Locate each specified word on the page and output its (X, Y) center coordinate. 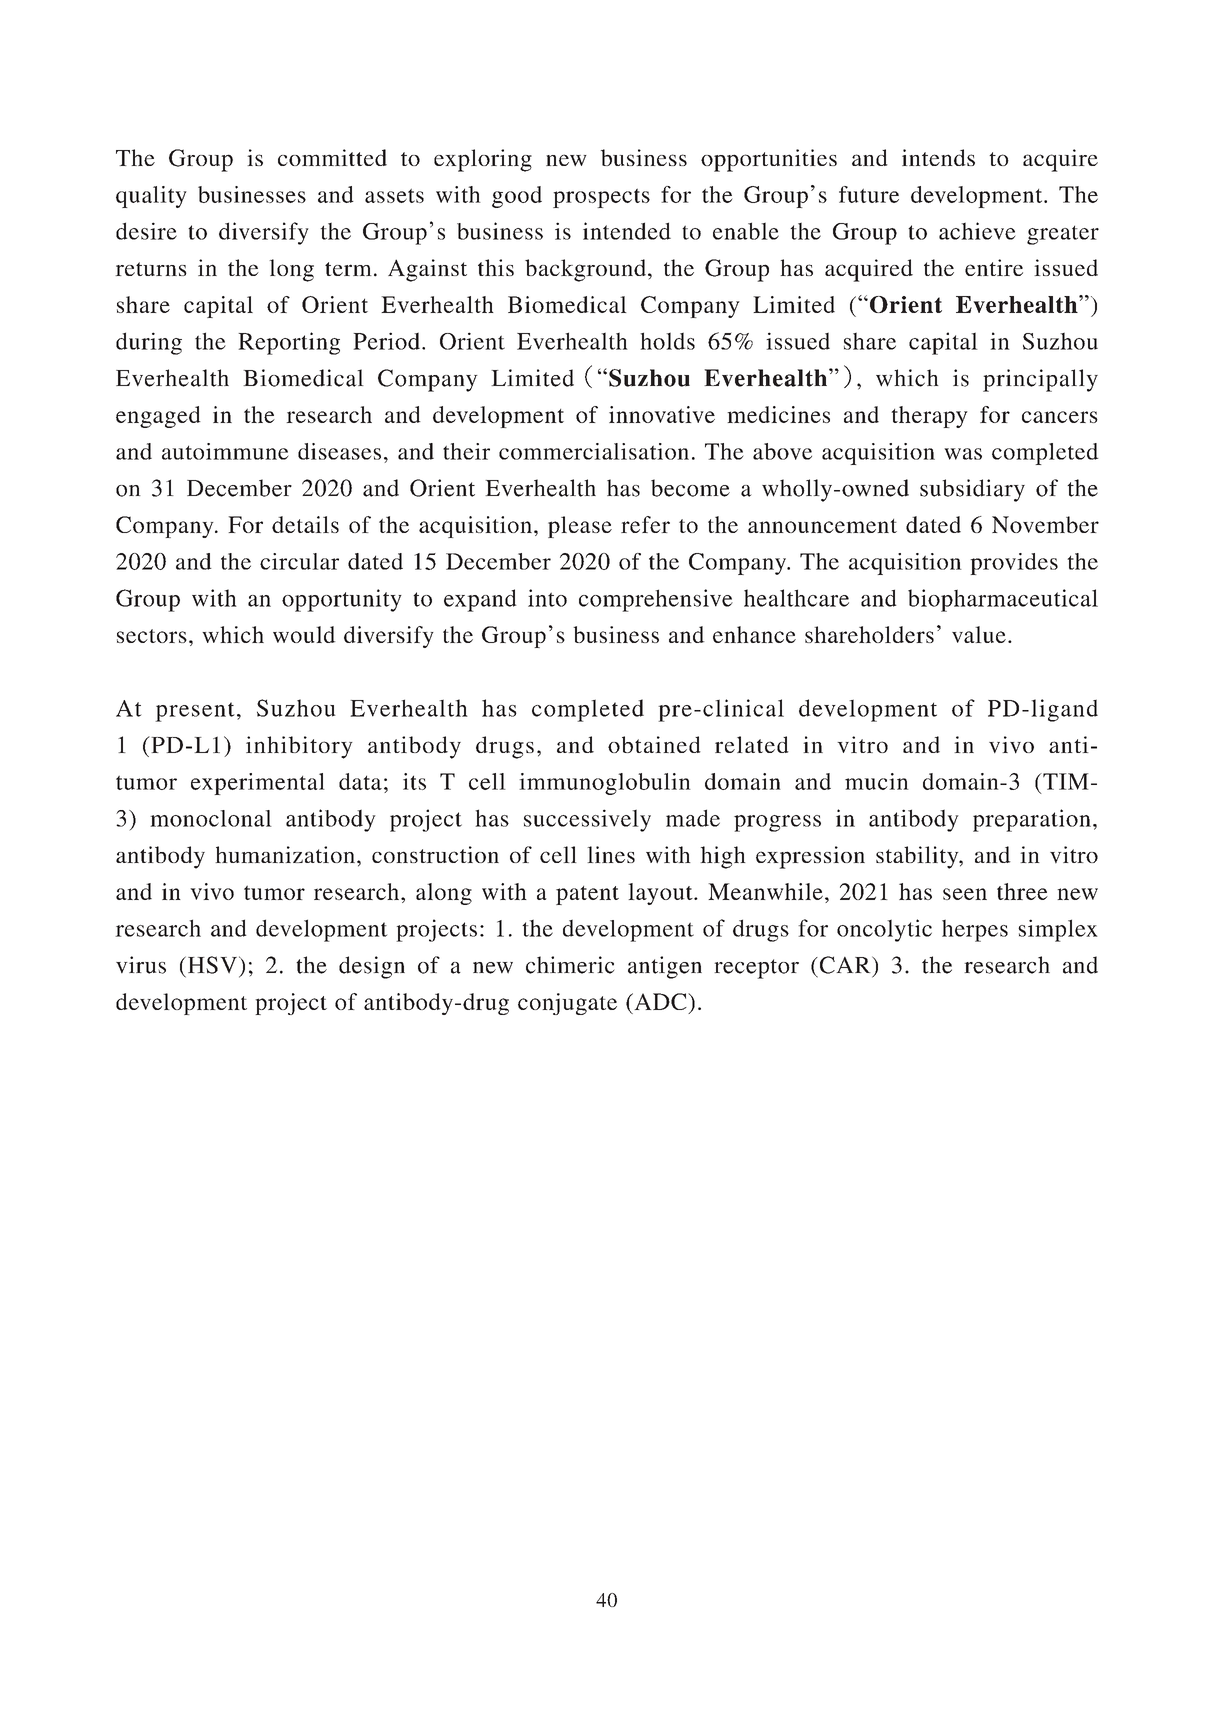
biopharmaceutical (1003, 600)
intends (938, 157)
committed (332, 157)
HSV (211, 965)
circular (299, 561)
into (547, 598)
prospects (601, 198)
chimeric (570, 965)
